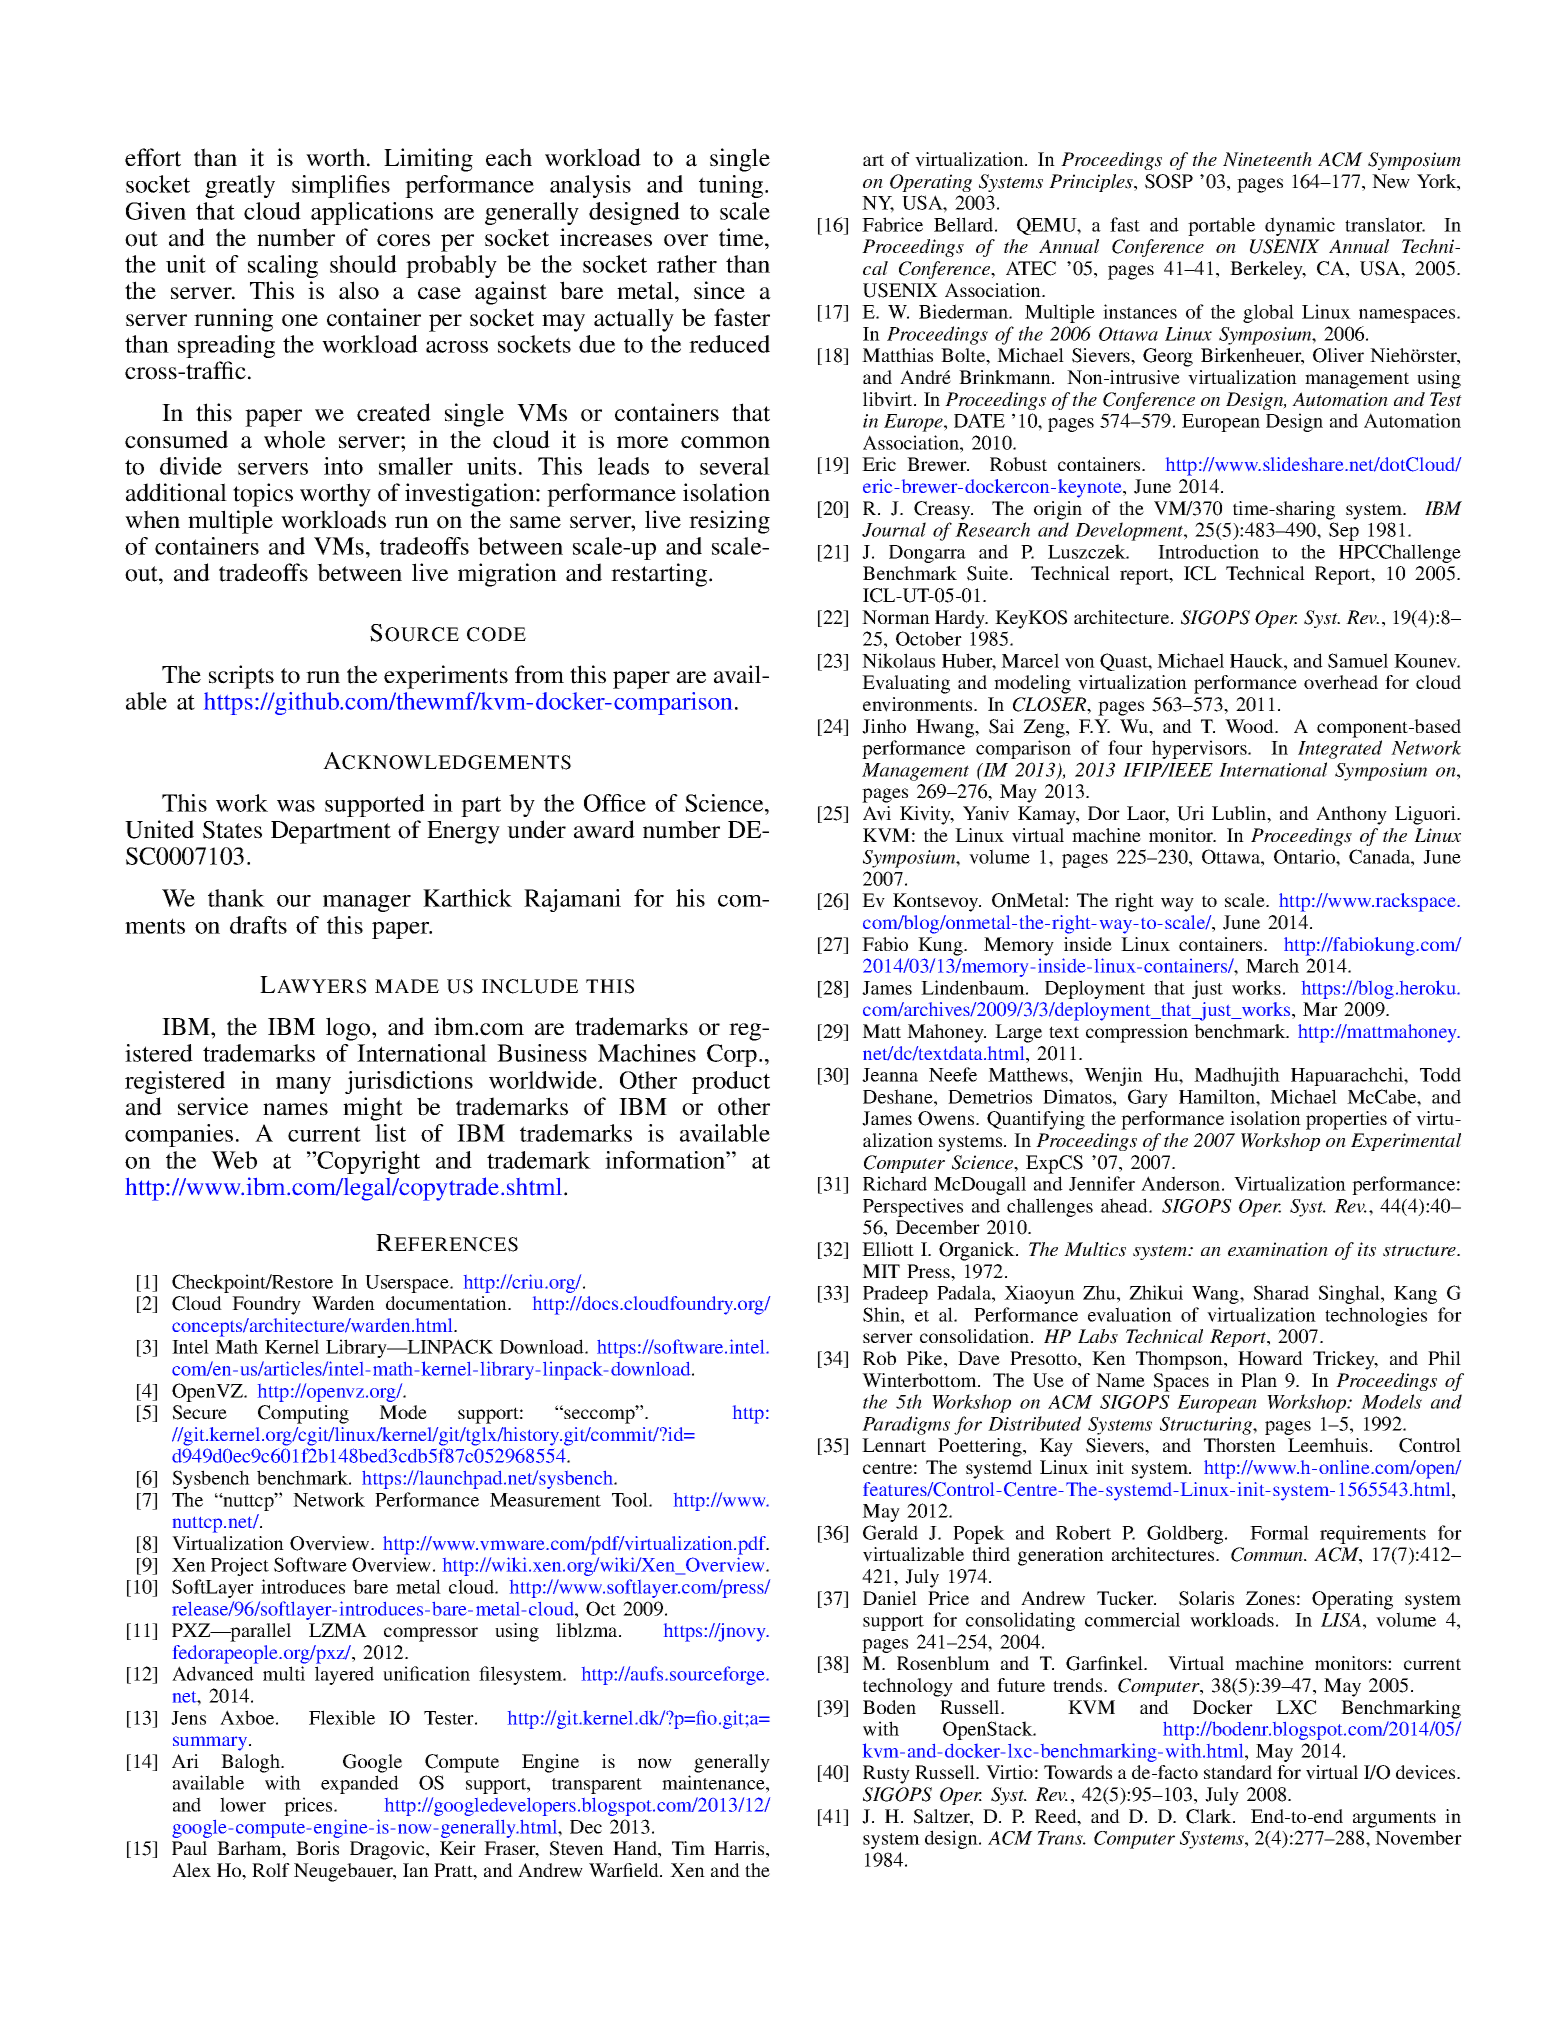 Image resolution: width=1566 pixels, height=2027 pixels. What do you see at coordinates (296, 806) in the image?
I see `was` at bounding box center [296, 806].
